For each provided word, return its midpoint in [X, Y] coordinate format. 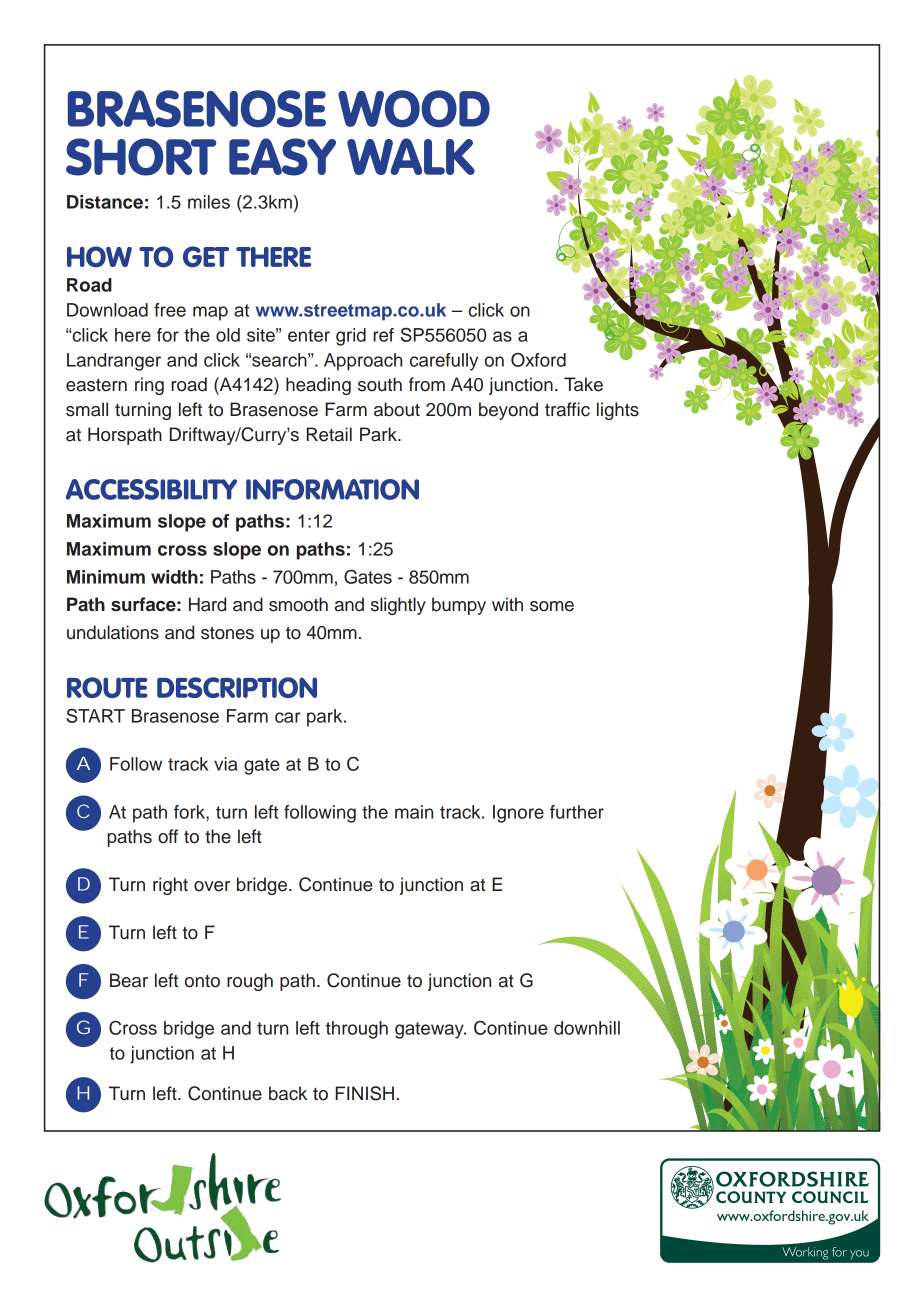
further [577, 812]
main [414, 812]
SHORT [141, 157]
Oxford [538, 359]
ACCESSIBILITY [151, 489]
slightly [398, 606]
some [552, 606]
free [170, 310]
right [170, 886]
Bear [129, 980]
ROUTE [107, 687]
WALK [411, 156]
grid [351, 337]
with [507, 604]
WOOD [414, 109]
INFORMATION [332, 489]
